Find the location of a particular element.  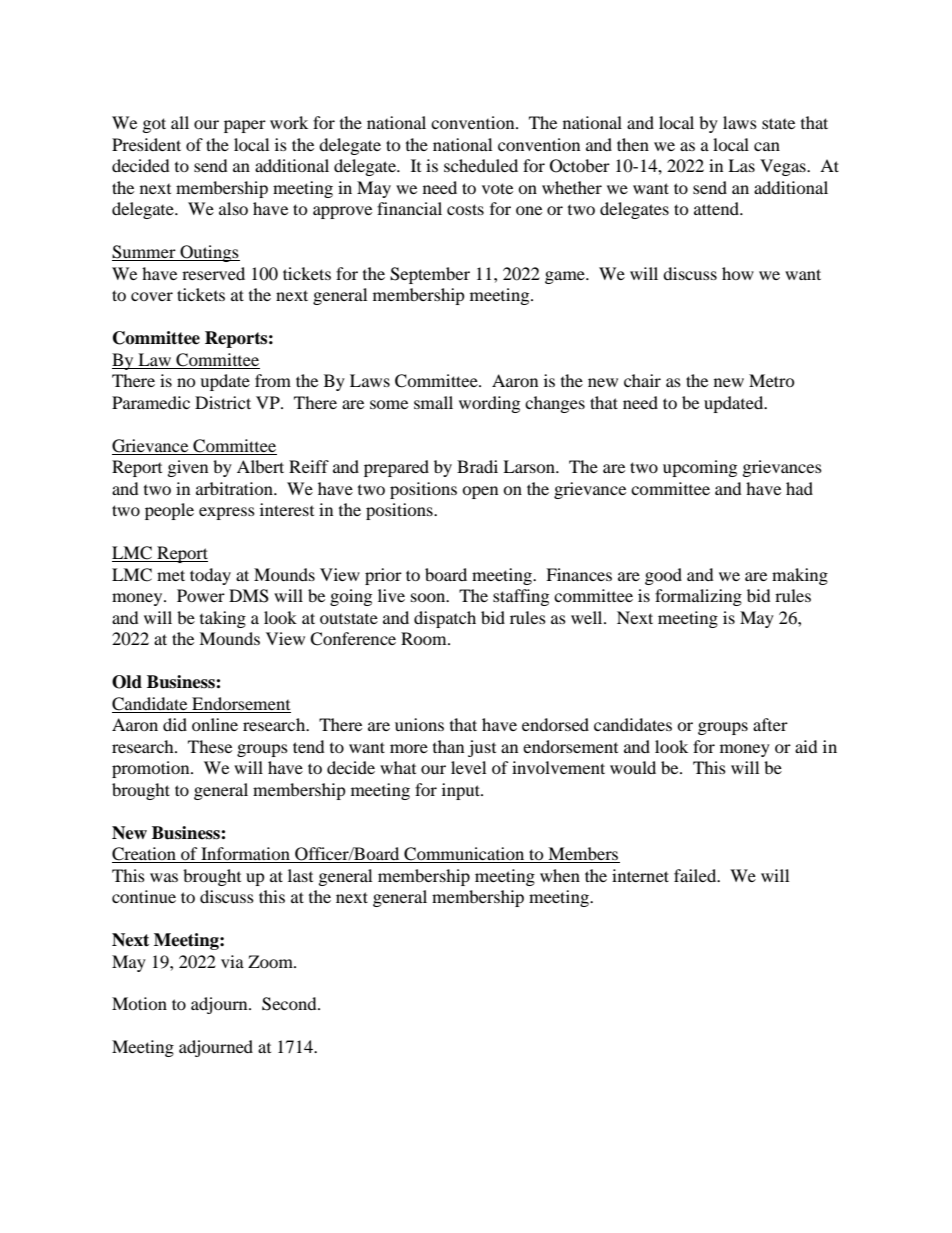

Vegas is located at coordinates (784, 167).
